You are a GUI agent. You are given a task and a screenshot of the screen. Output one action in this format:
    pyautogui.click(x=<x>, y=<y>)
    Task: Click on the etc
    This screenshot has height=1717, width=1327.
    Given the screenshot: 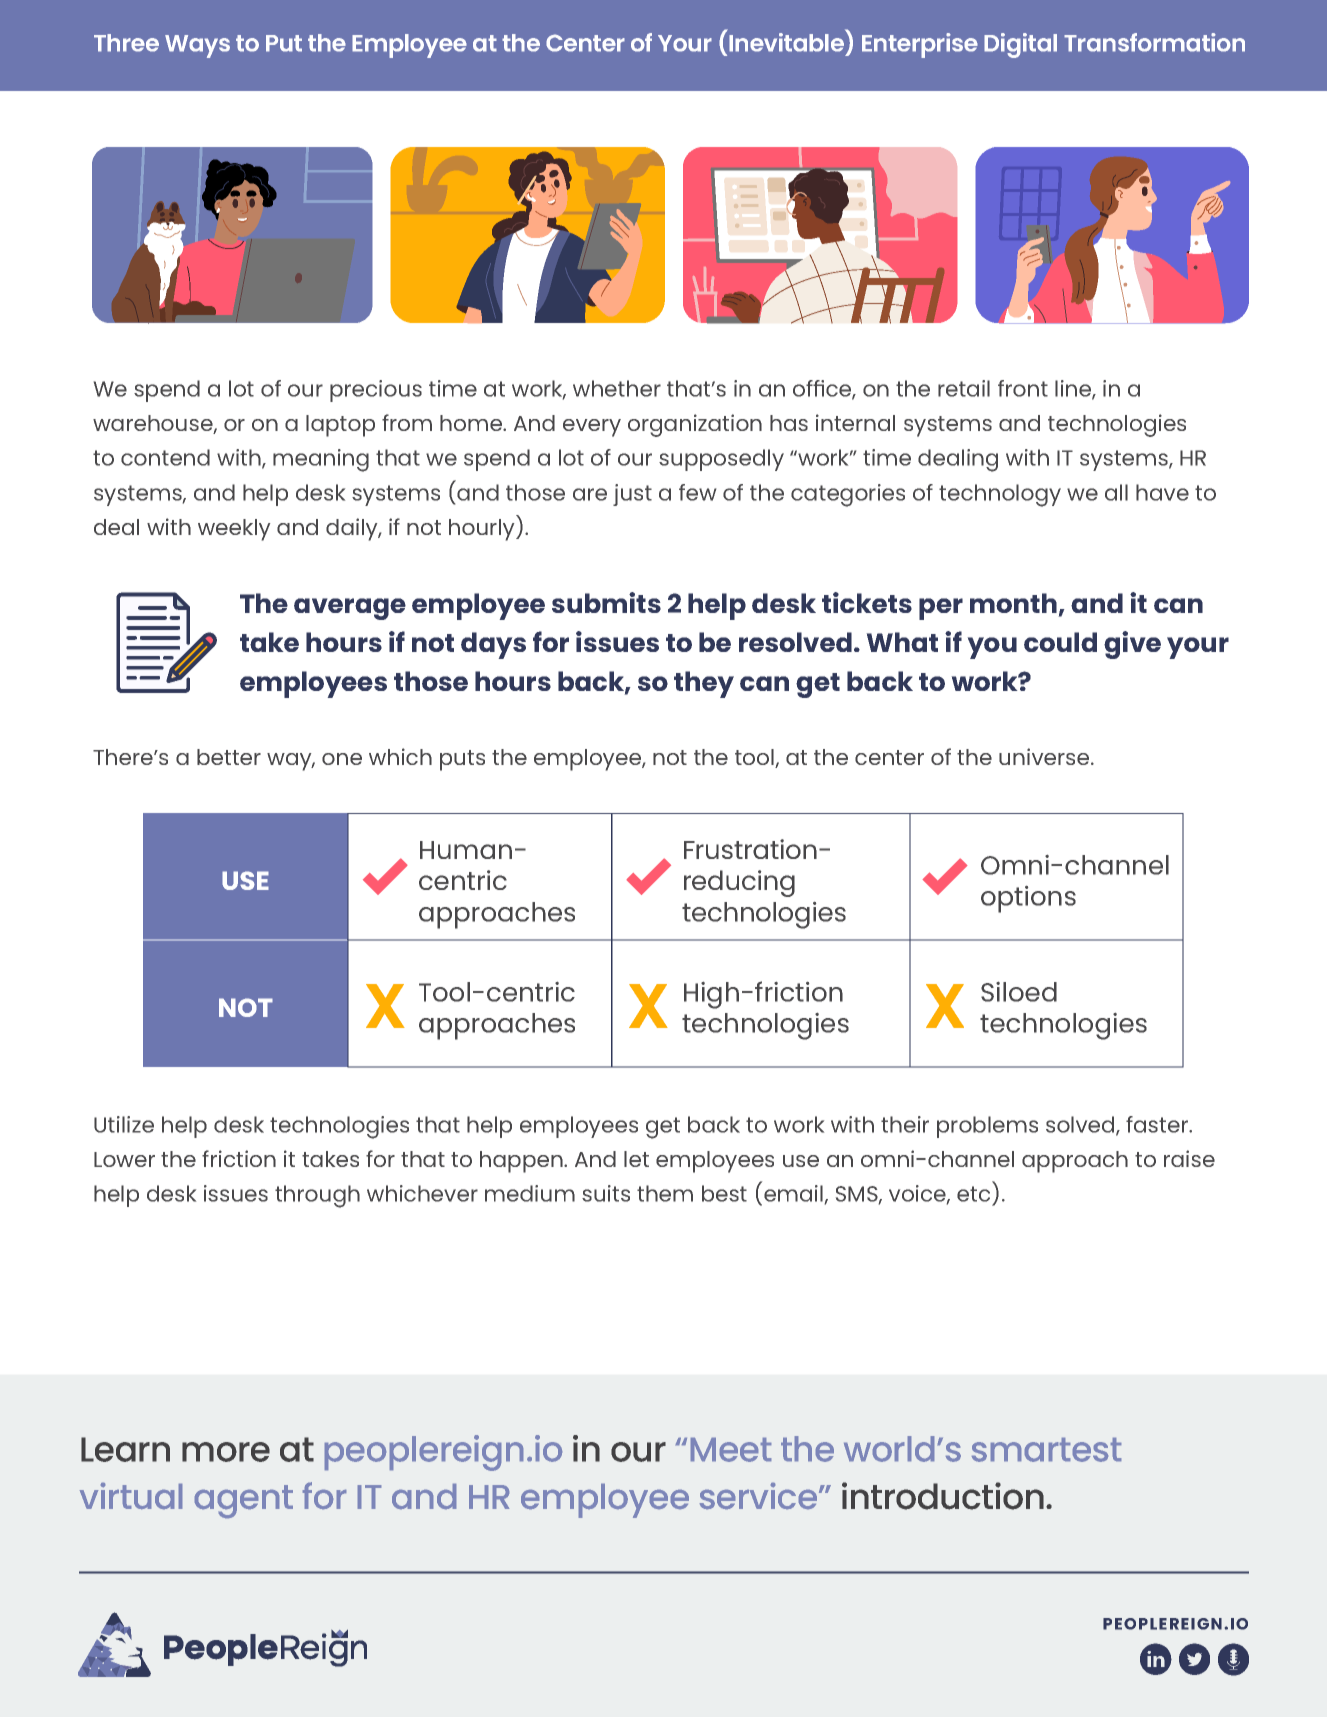 What is the action you would take?
    pyautogui.click(x=973, y=1194)
